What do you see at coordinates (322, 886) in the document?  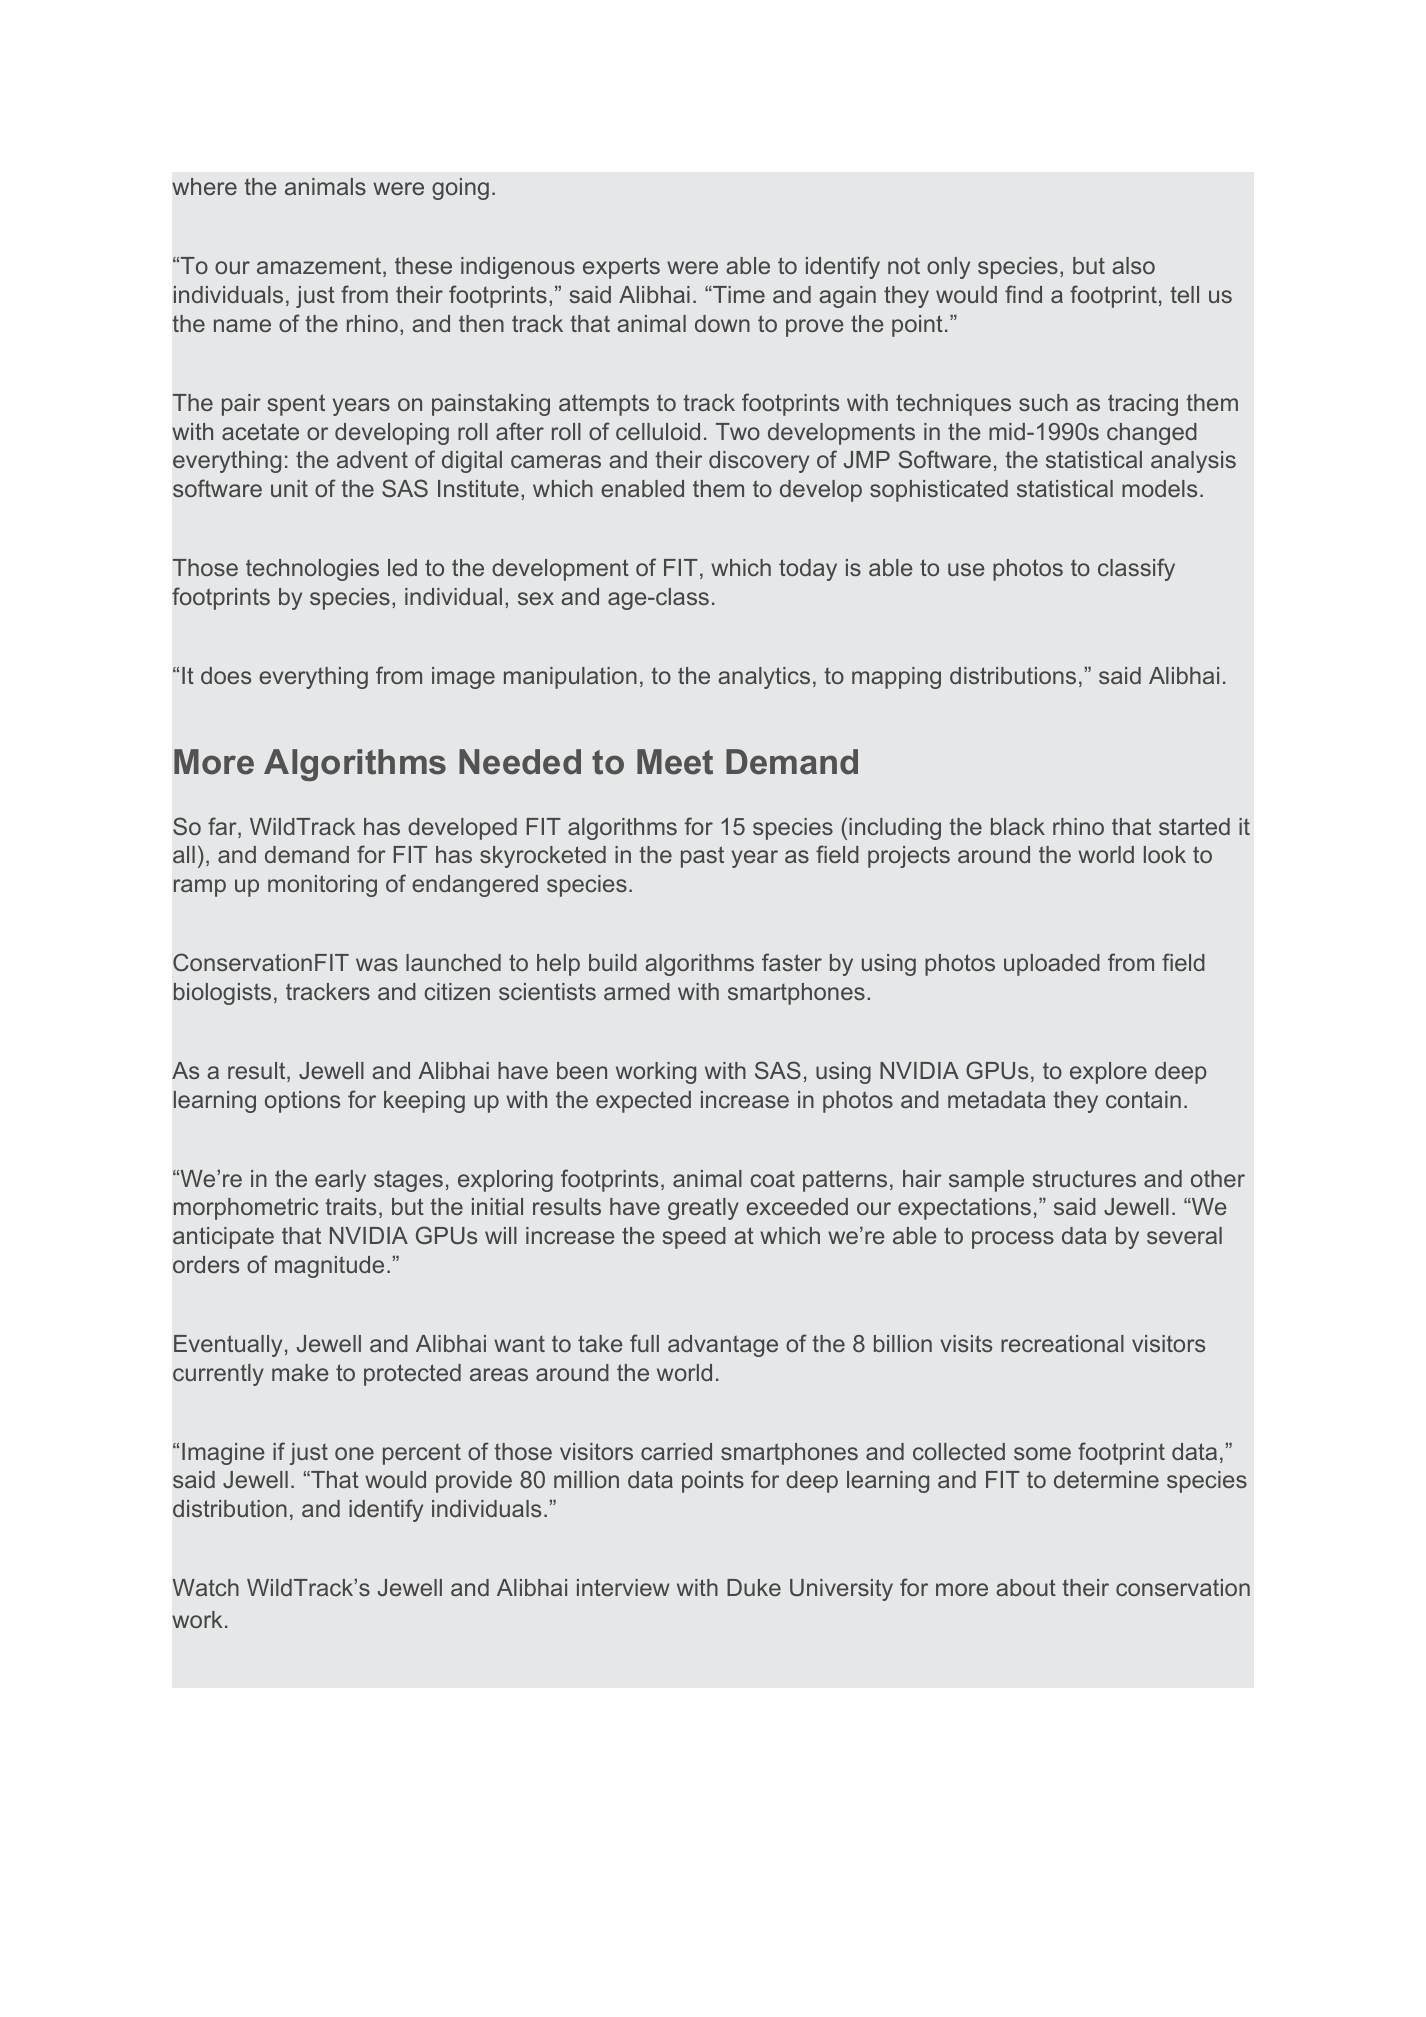 I see `monitoring` at bounding box center [322, 886].
